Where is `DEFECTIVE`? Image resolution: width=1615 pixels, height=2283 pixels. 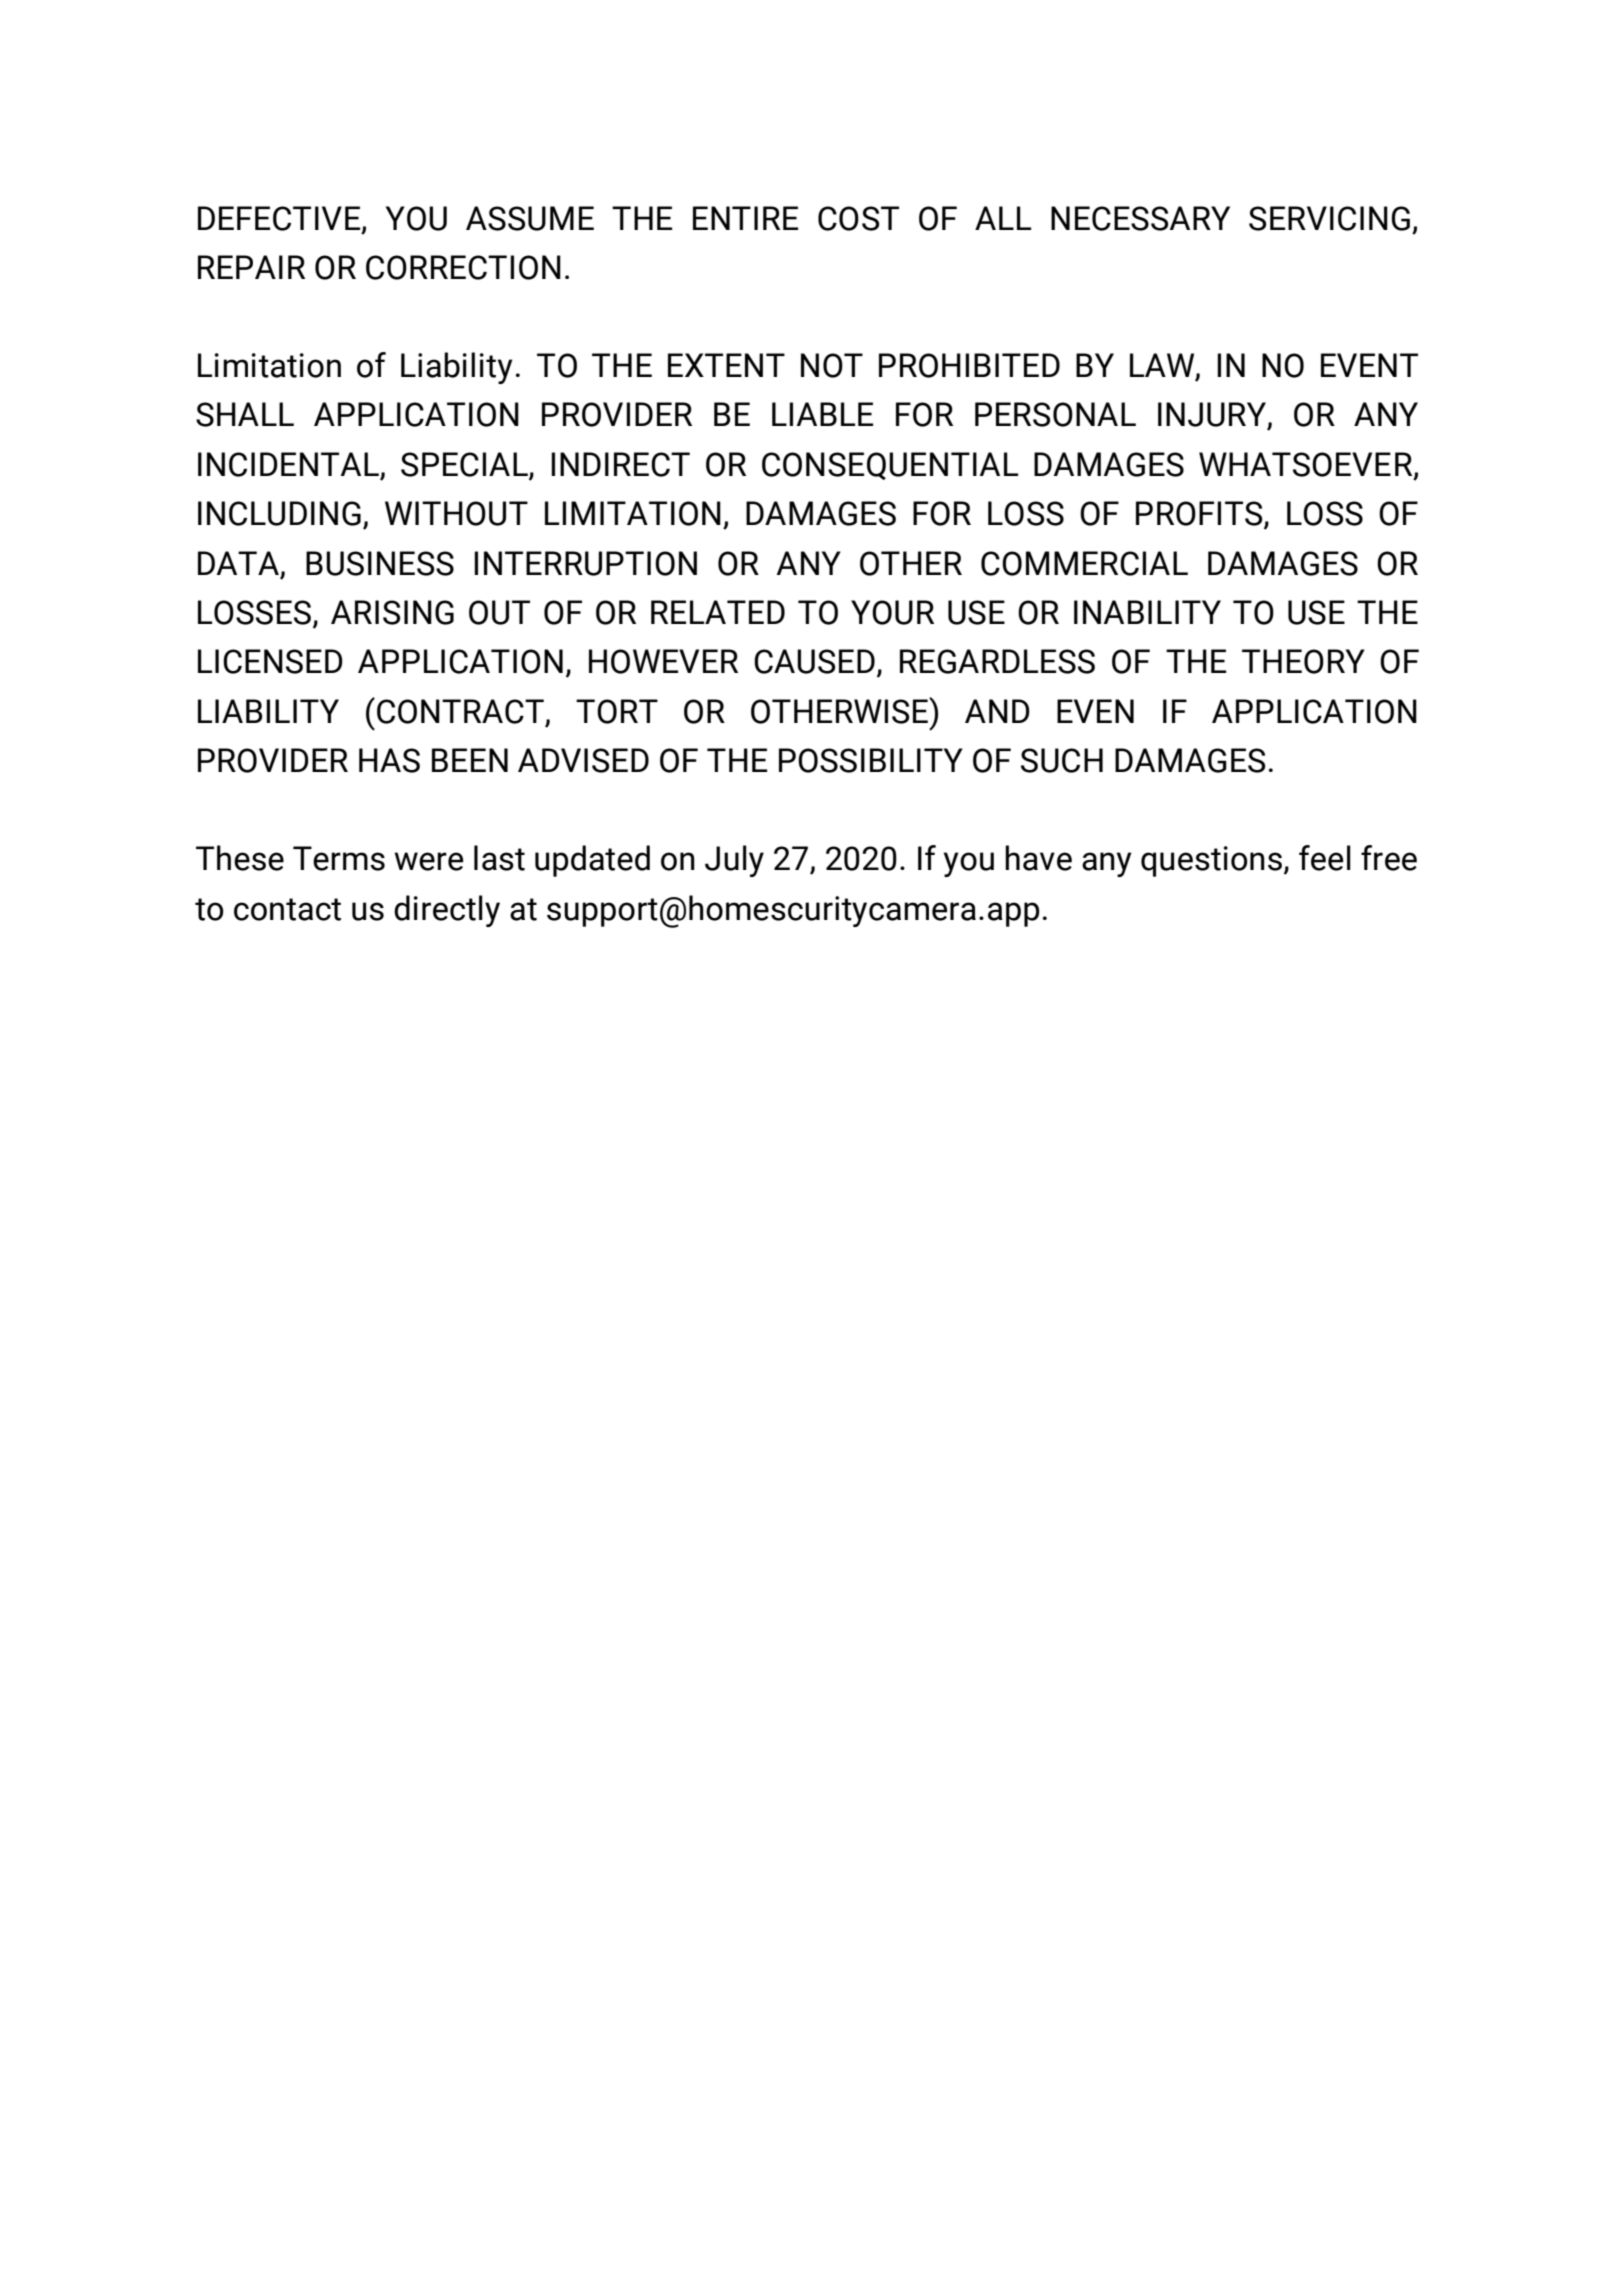
DEFECTIVE is located at coordinates (280, 219).
